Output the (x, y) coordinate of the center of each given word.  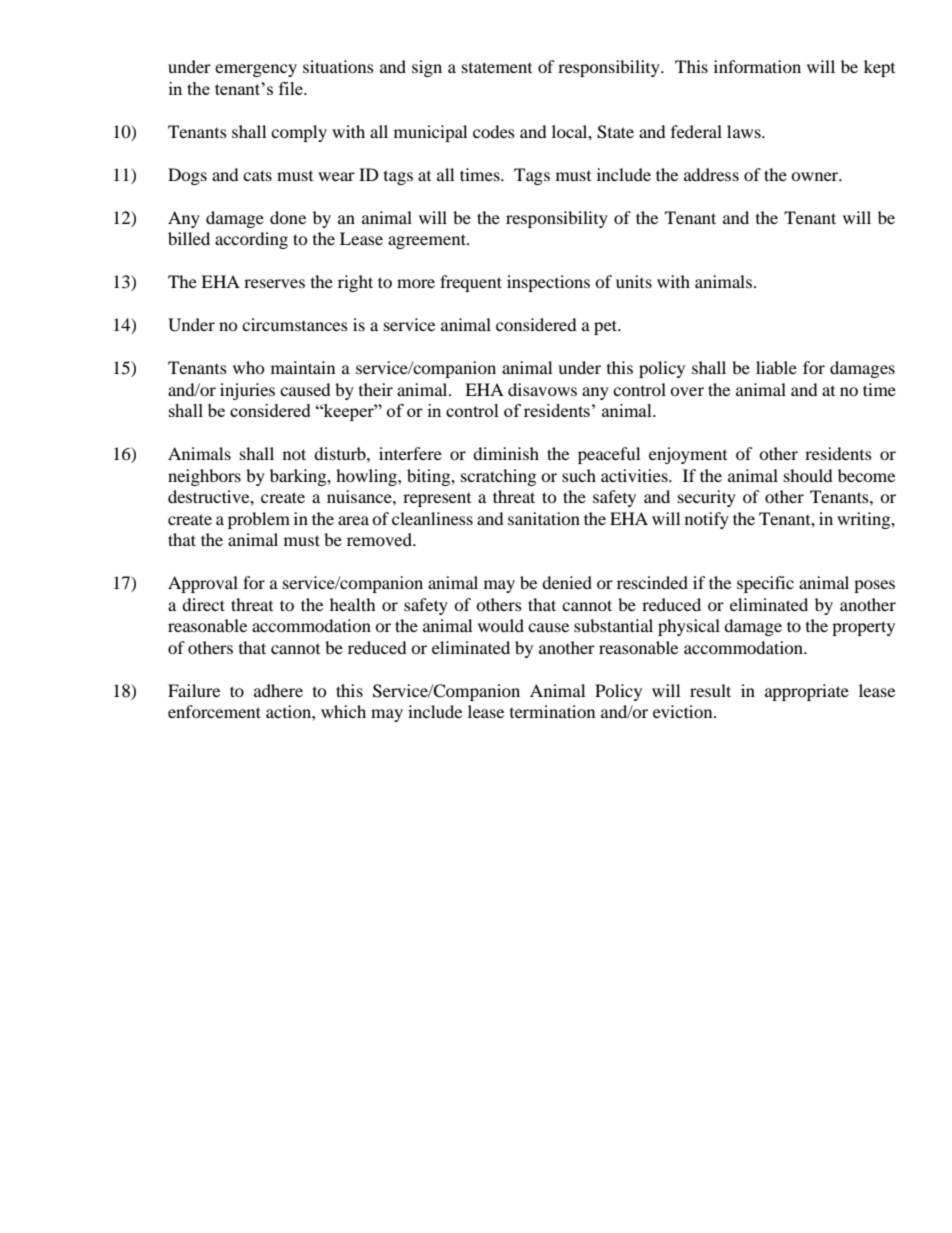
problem (259, 520)
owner (816, 176)
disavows (542, 389)
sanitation (544, 518)
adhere (278, 690)
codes (494, 131)
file (292, 88)
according (251, 240)
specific (765, 584)
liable (776, 367)
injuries (247, 391)
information (757, 66)
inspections (548, 283)
